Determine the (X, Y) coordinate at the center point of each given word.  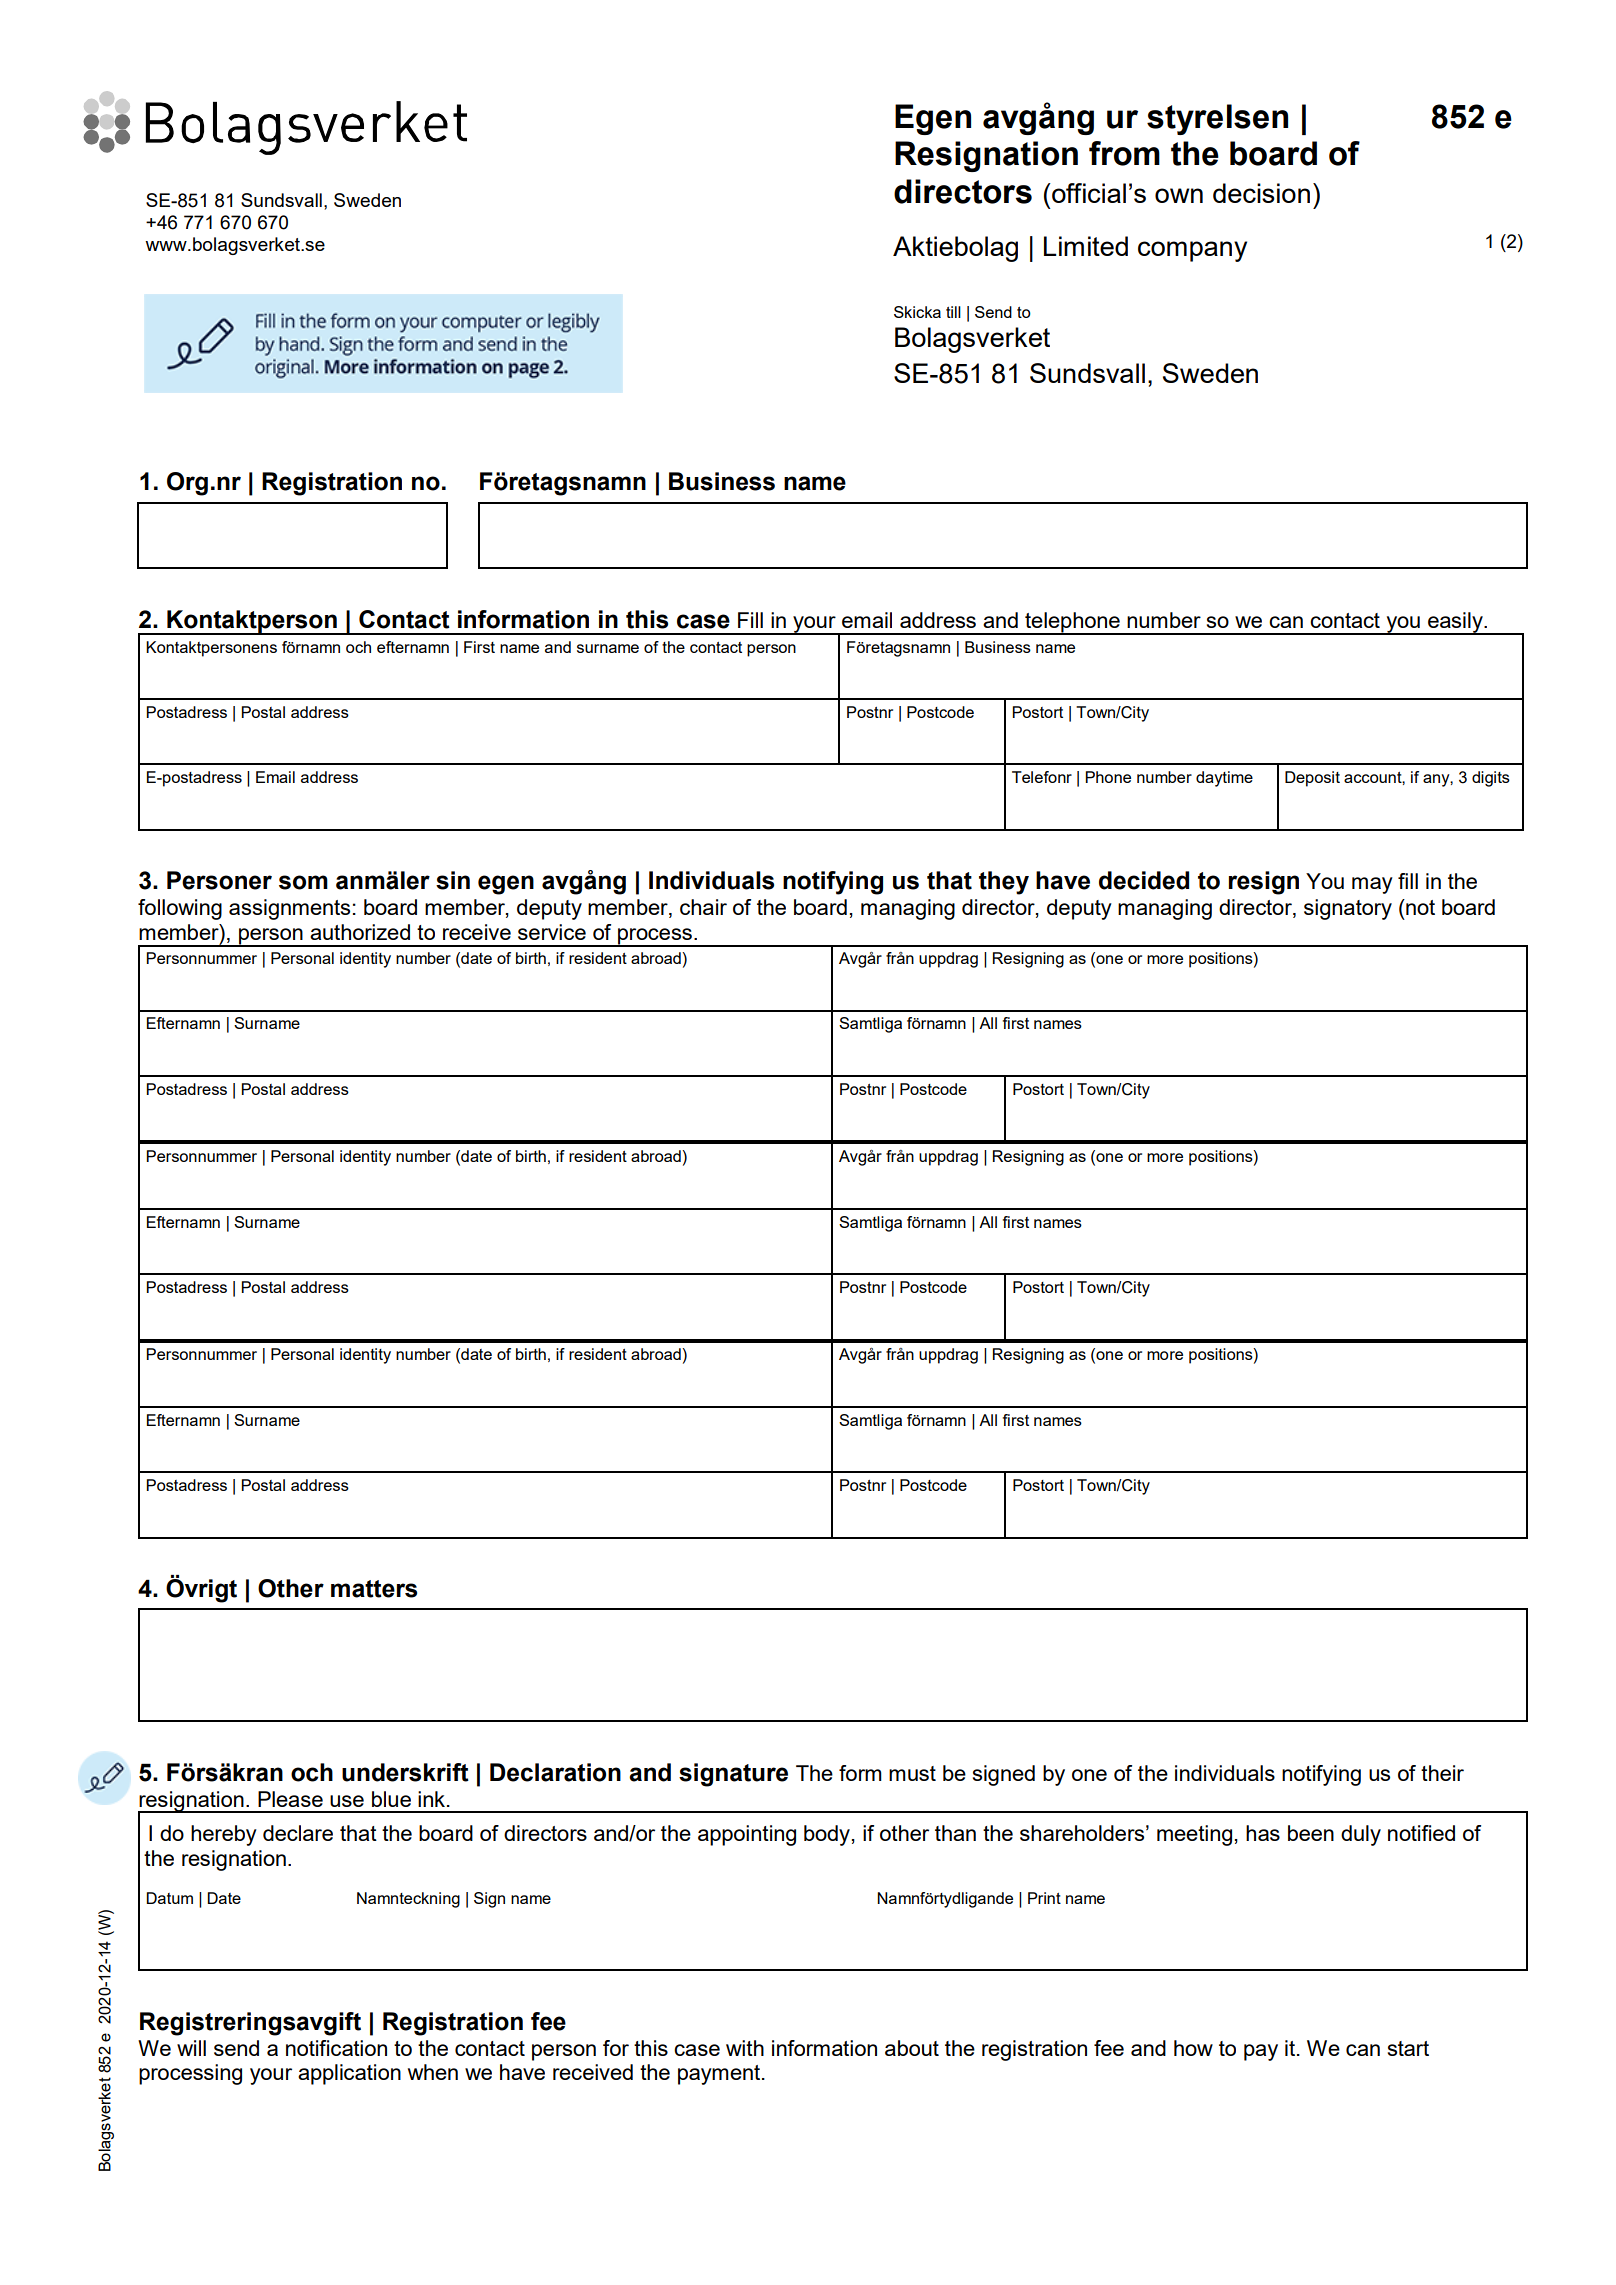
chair (703, 907)
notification (336, 2048)
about (912, 2048)
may (1372, 885)
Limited (1086, 246)
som (303, 882)
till (953, 312)
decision (1261, 193)
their (1442, 1773)
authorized (360, 932)
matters (374, 1589)
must (912, 1773)
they (1004, 883)
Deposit (1312, 779)
